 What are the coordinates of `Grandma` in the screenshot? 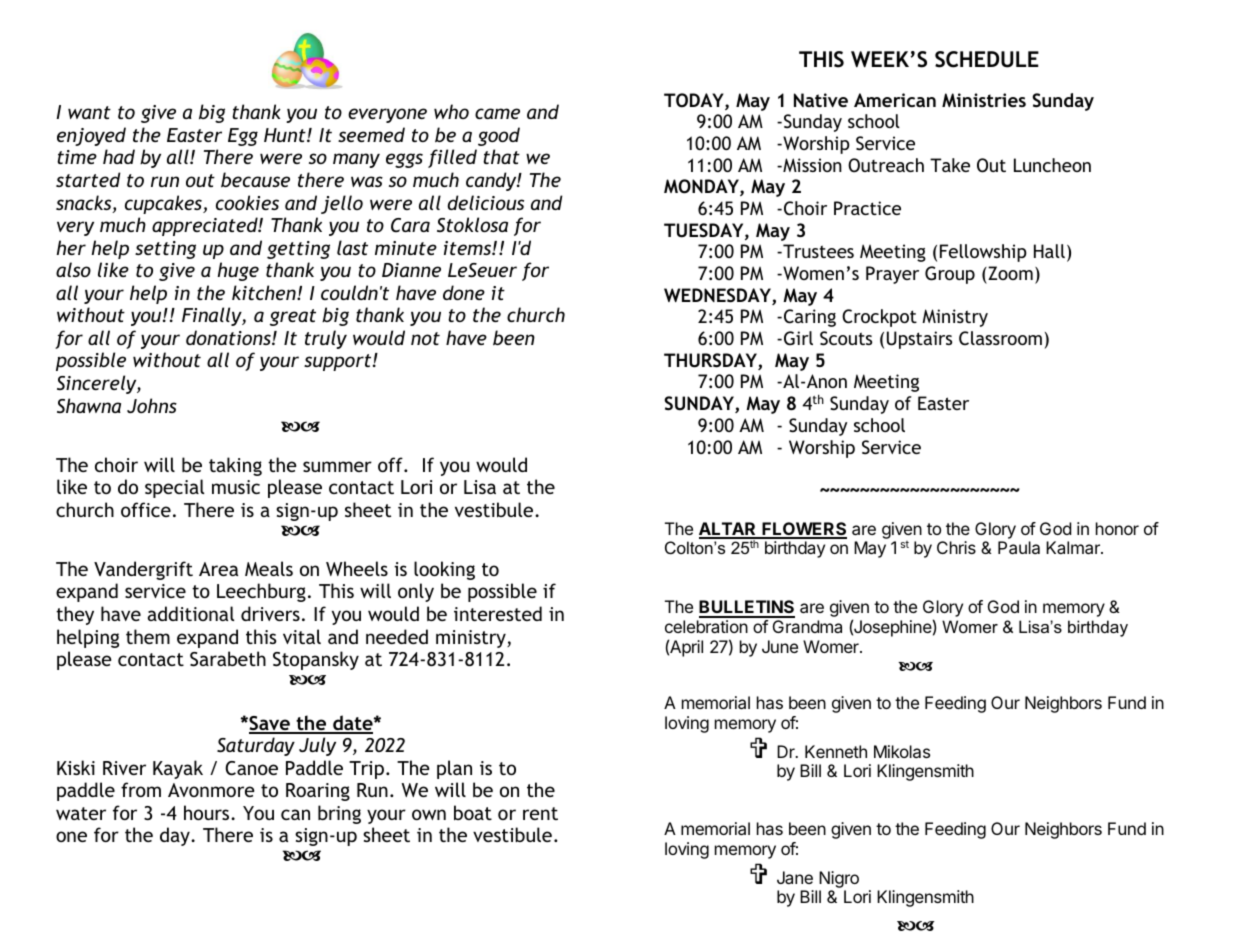 It's located at (807, 626).
